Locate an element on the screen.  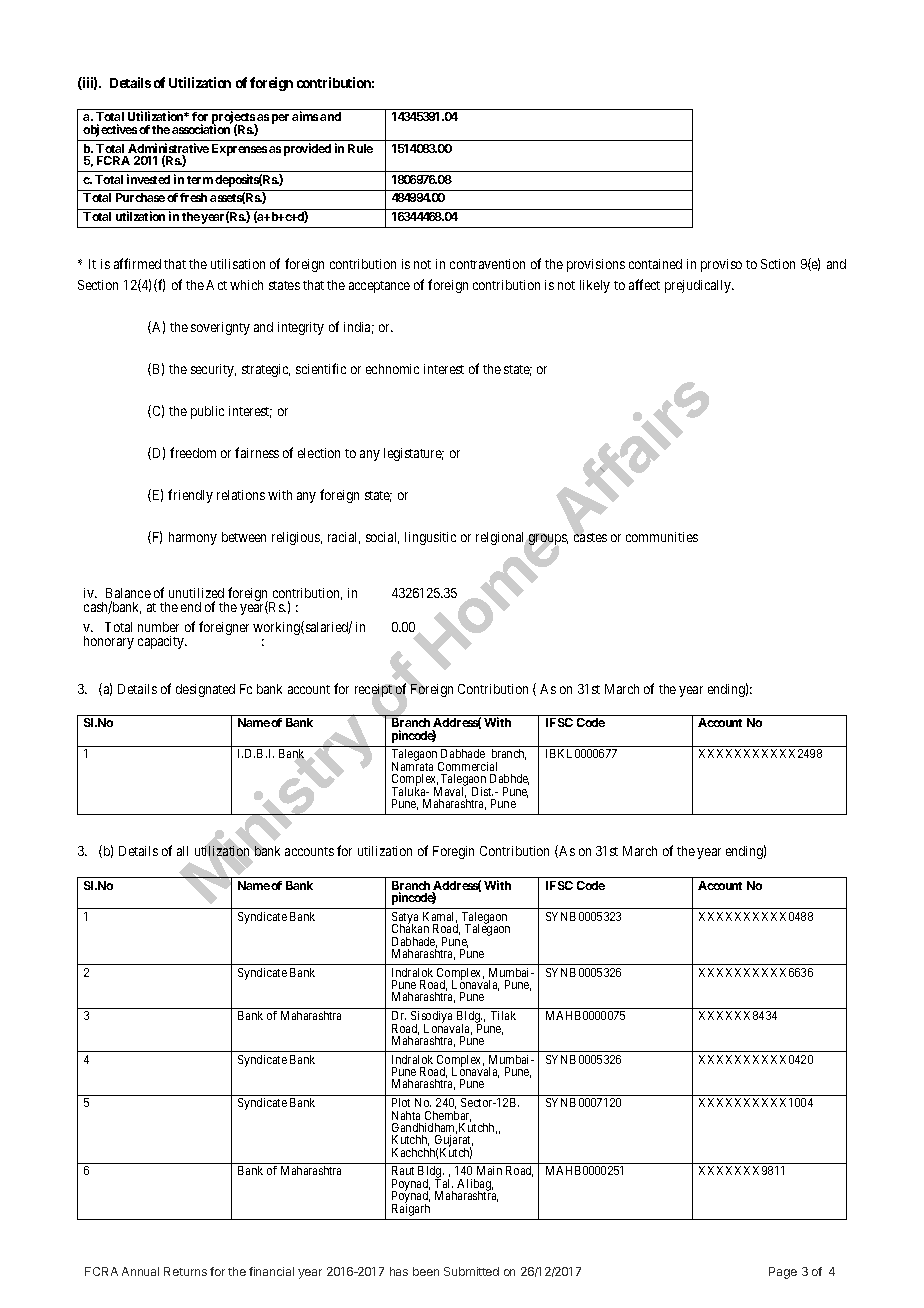
communities is located at coordinates (662, 537).
